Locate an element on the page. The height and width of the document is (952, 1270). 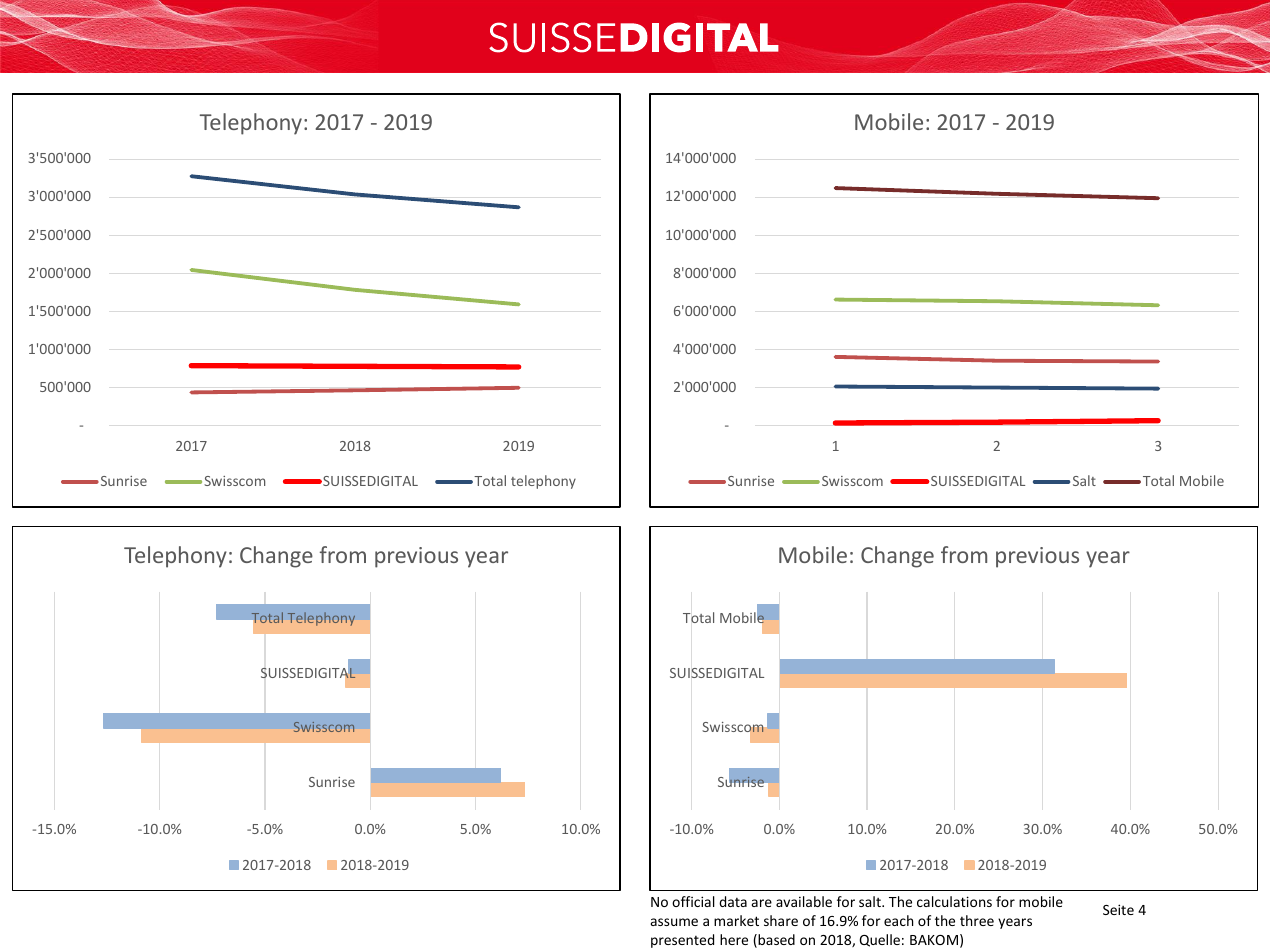
three is located at coordinates (977, 920).
